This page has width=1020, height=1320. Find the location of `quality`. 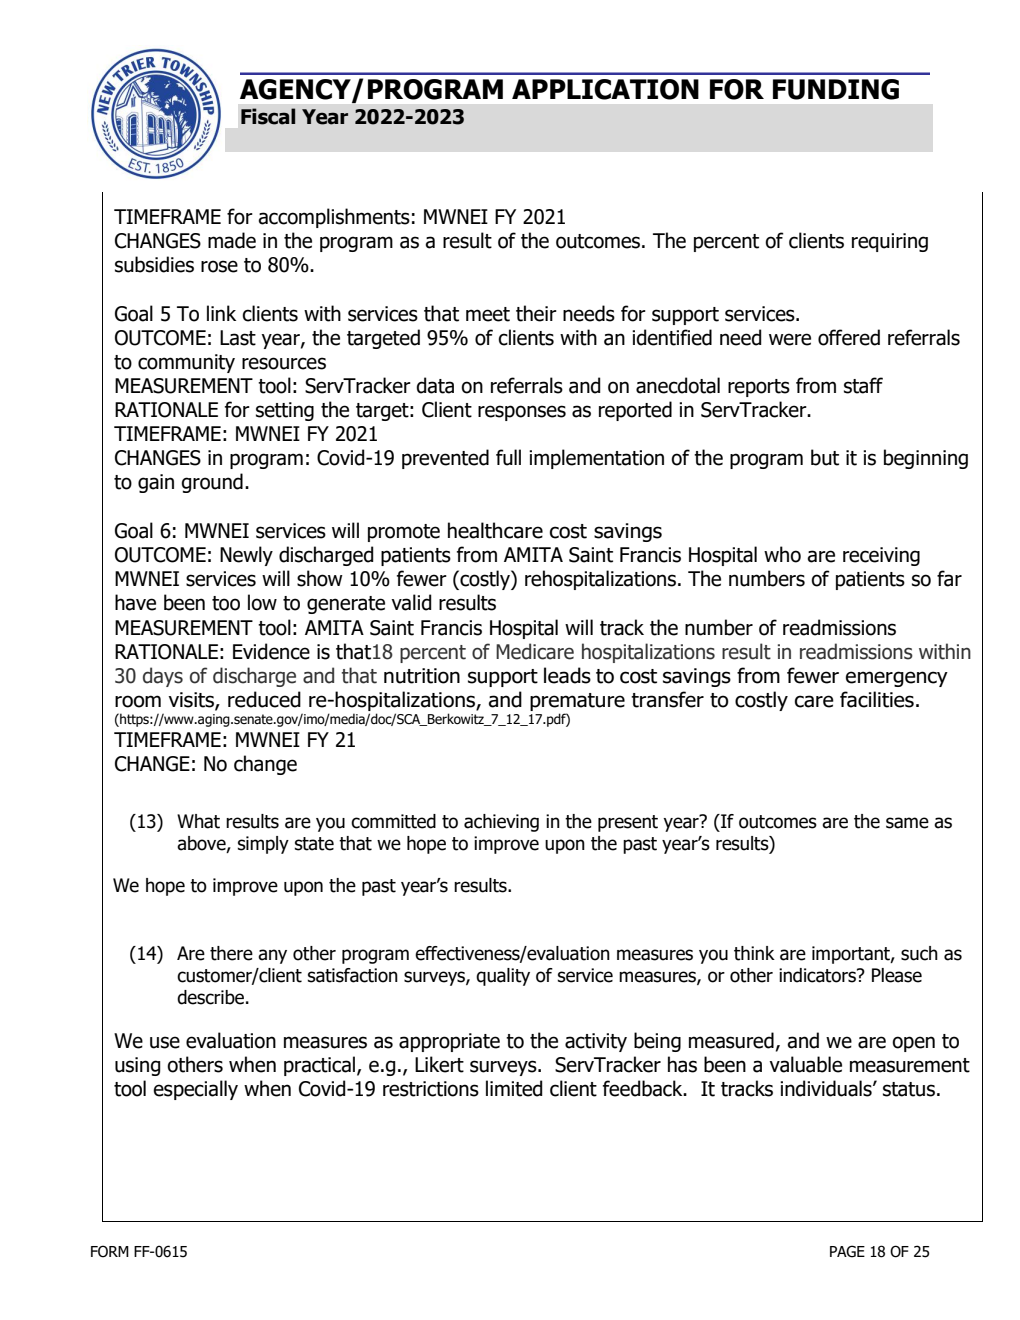

quality is located at coordinates (503, 977).
